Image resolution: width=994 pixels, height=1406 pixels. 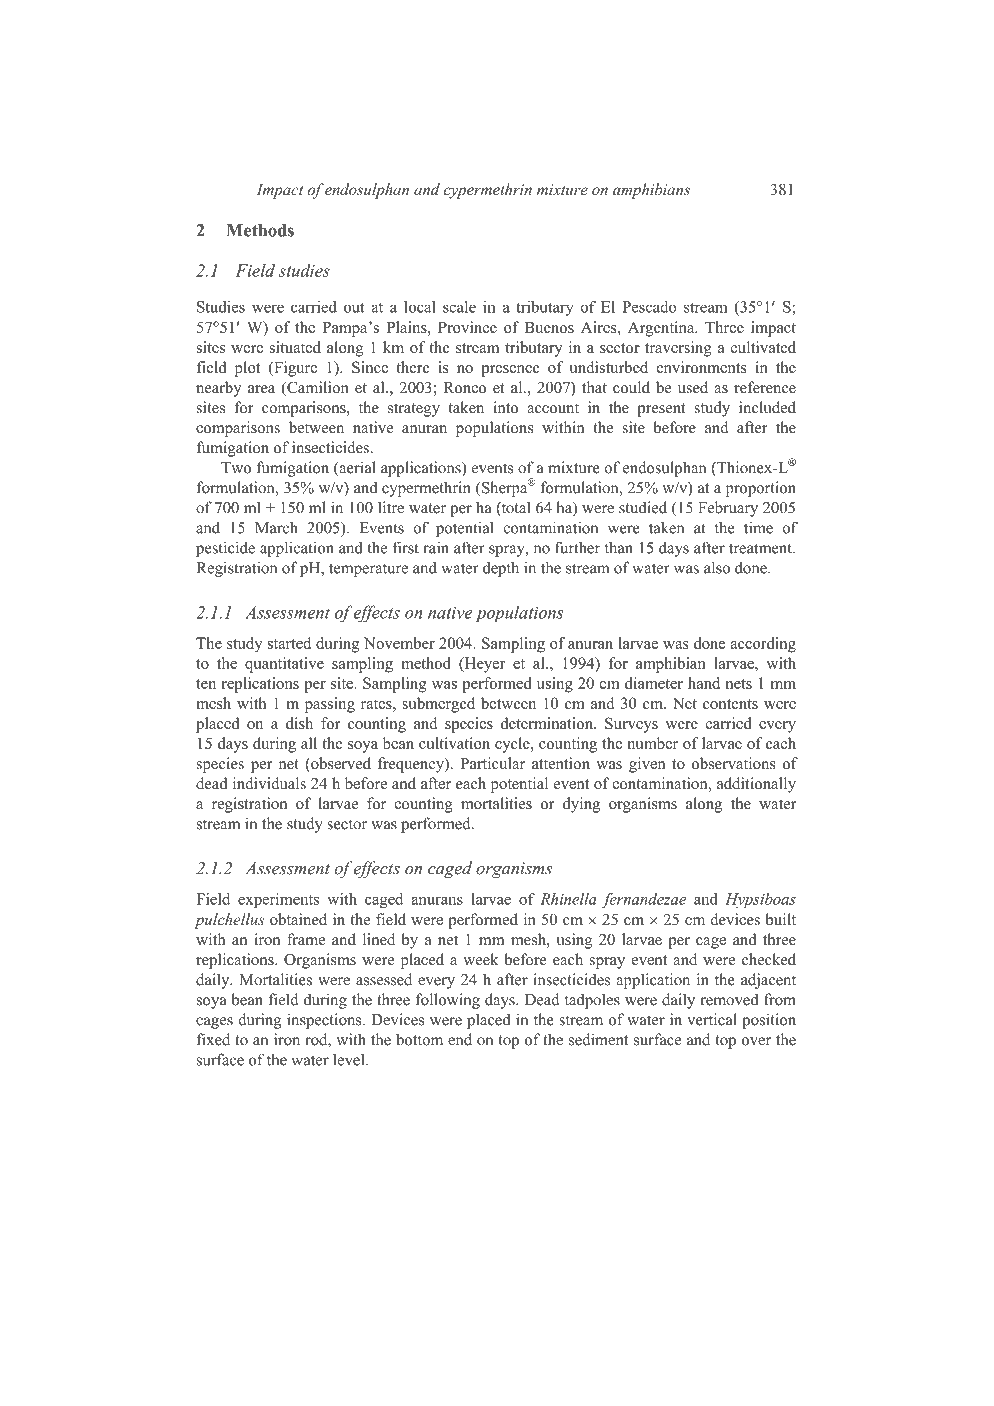 I want to click on traversing, so click(x=678, y=349).
